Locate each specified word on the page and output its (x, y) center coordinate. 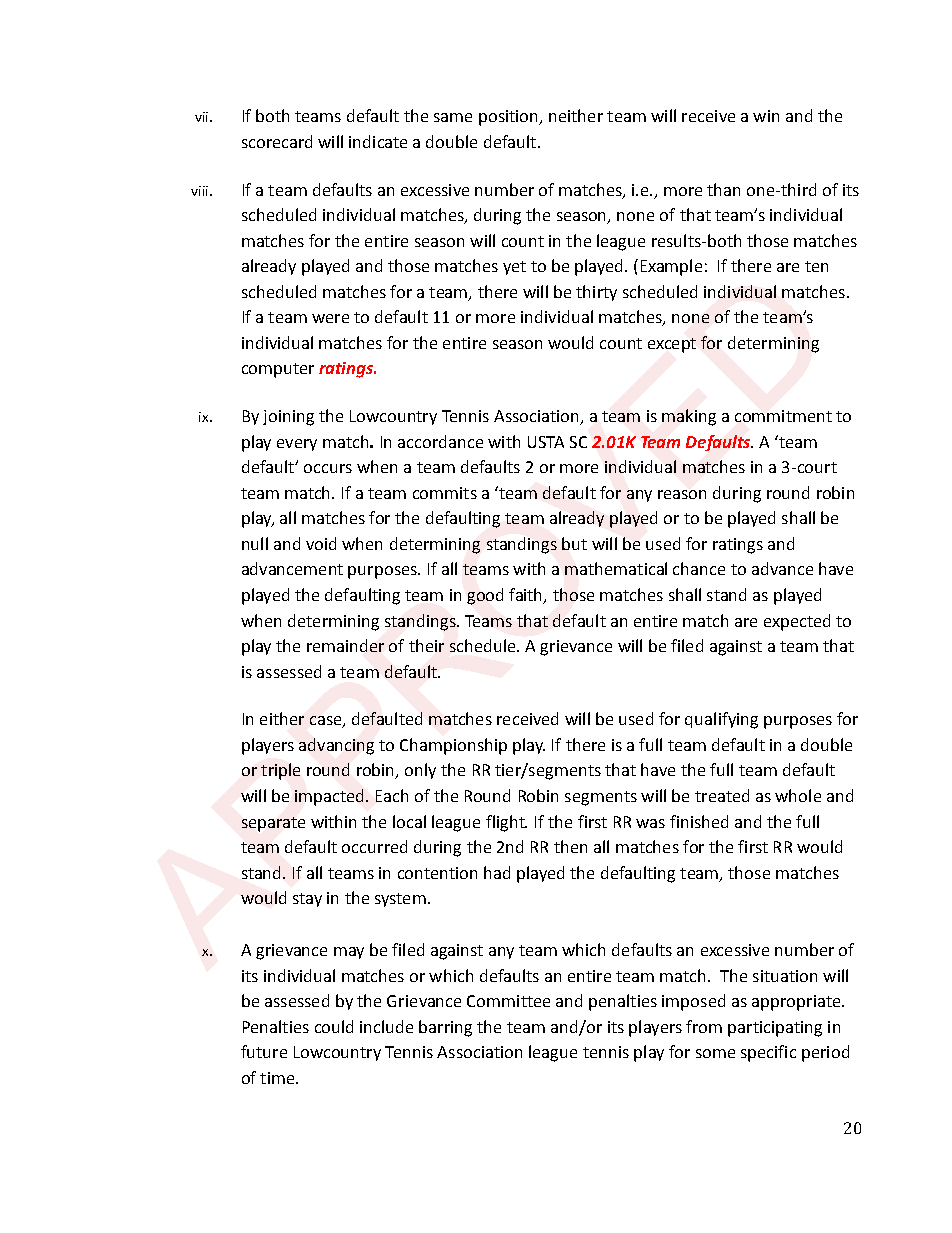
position (509, 118)
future (264, 1051)
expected (797, 622)
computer (278, 370)
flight (506, 823)
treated (722, 795)
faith (527, 596)
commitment (783, 416)
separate (273, 824)
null (255, 543)
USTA (546, 442)
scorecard (277, 141)
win (766, 116)
